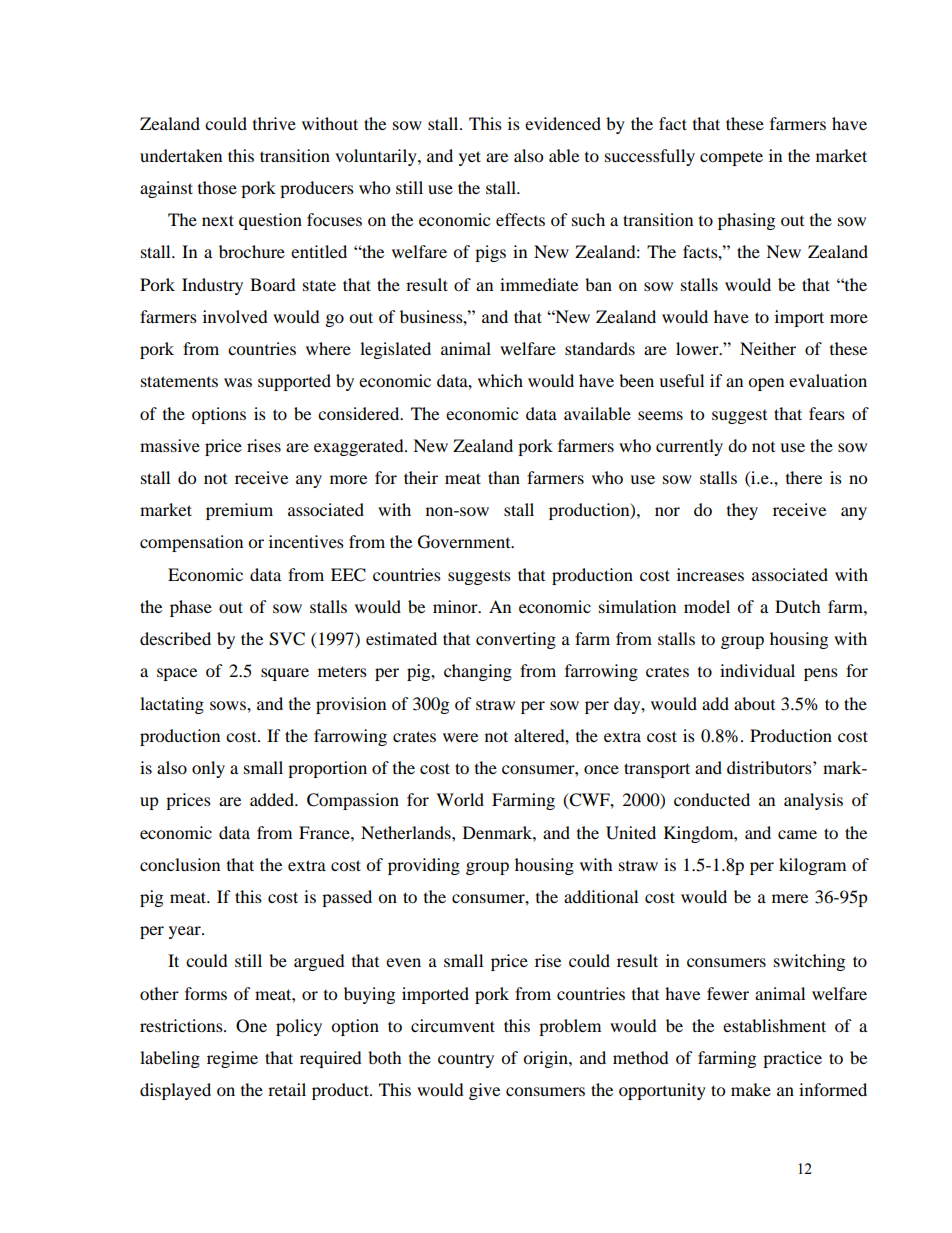 This document has width=952, height=1233. What do you see at coordinates (274, 123) in the document?
I see `thrive` at bounding box center [274, 123].
